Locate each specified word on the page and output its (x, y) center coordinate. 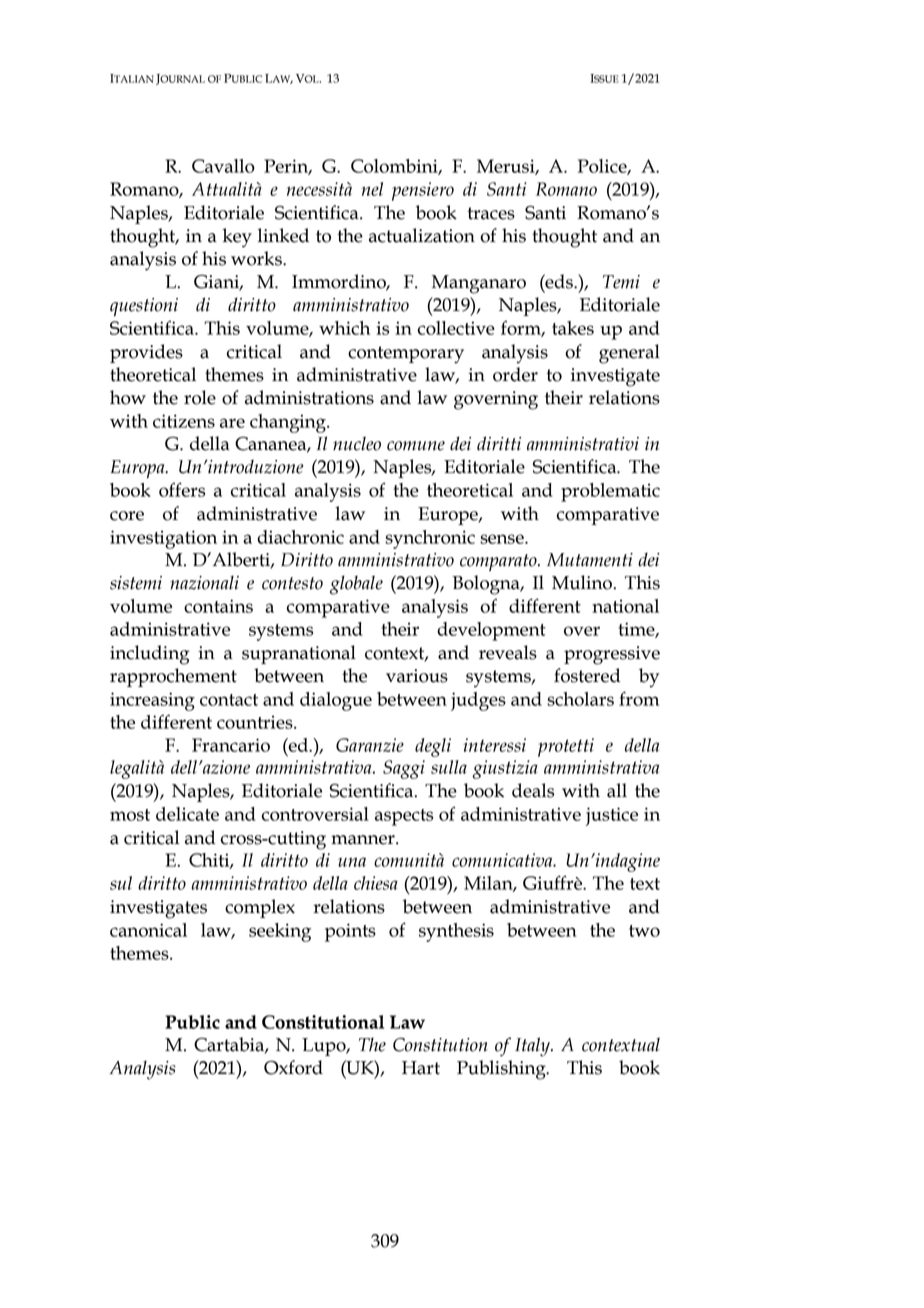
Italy (533, 1047)
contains (218, 606)
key (237, 238)
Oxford (293, 1067)
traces (491, 213)
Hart (421, 1068)
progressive (612, 655)
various (417, 676)
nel (372, 189)
